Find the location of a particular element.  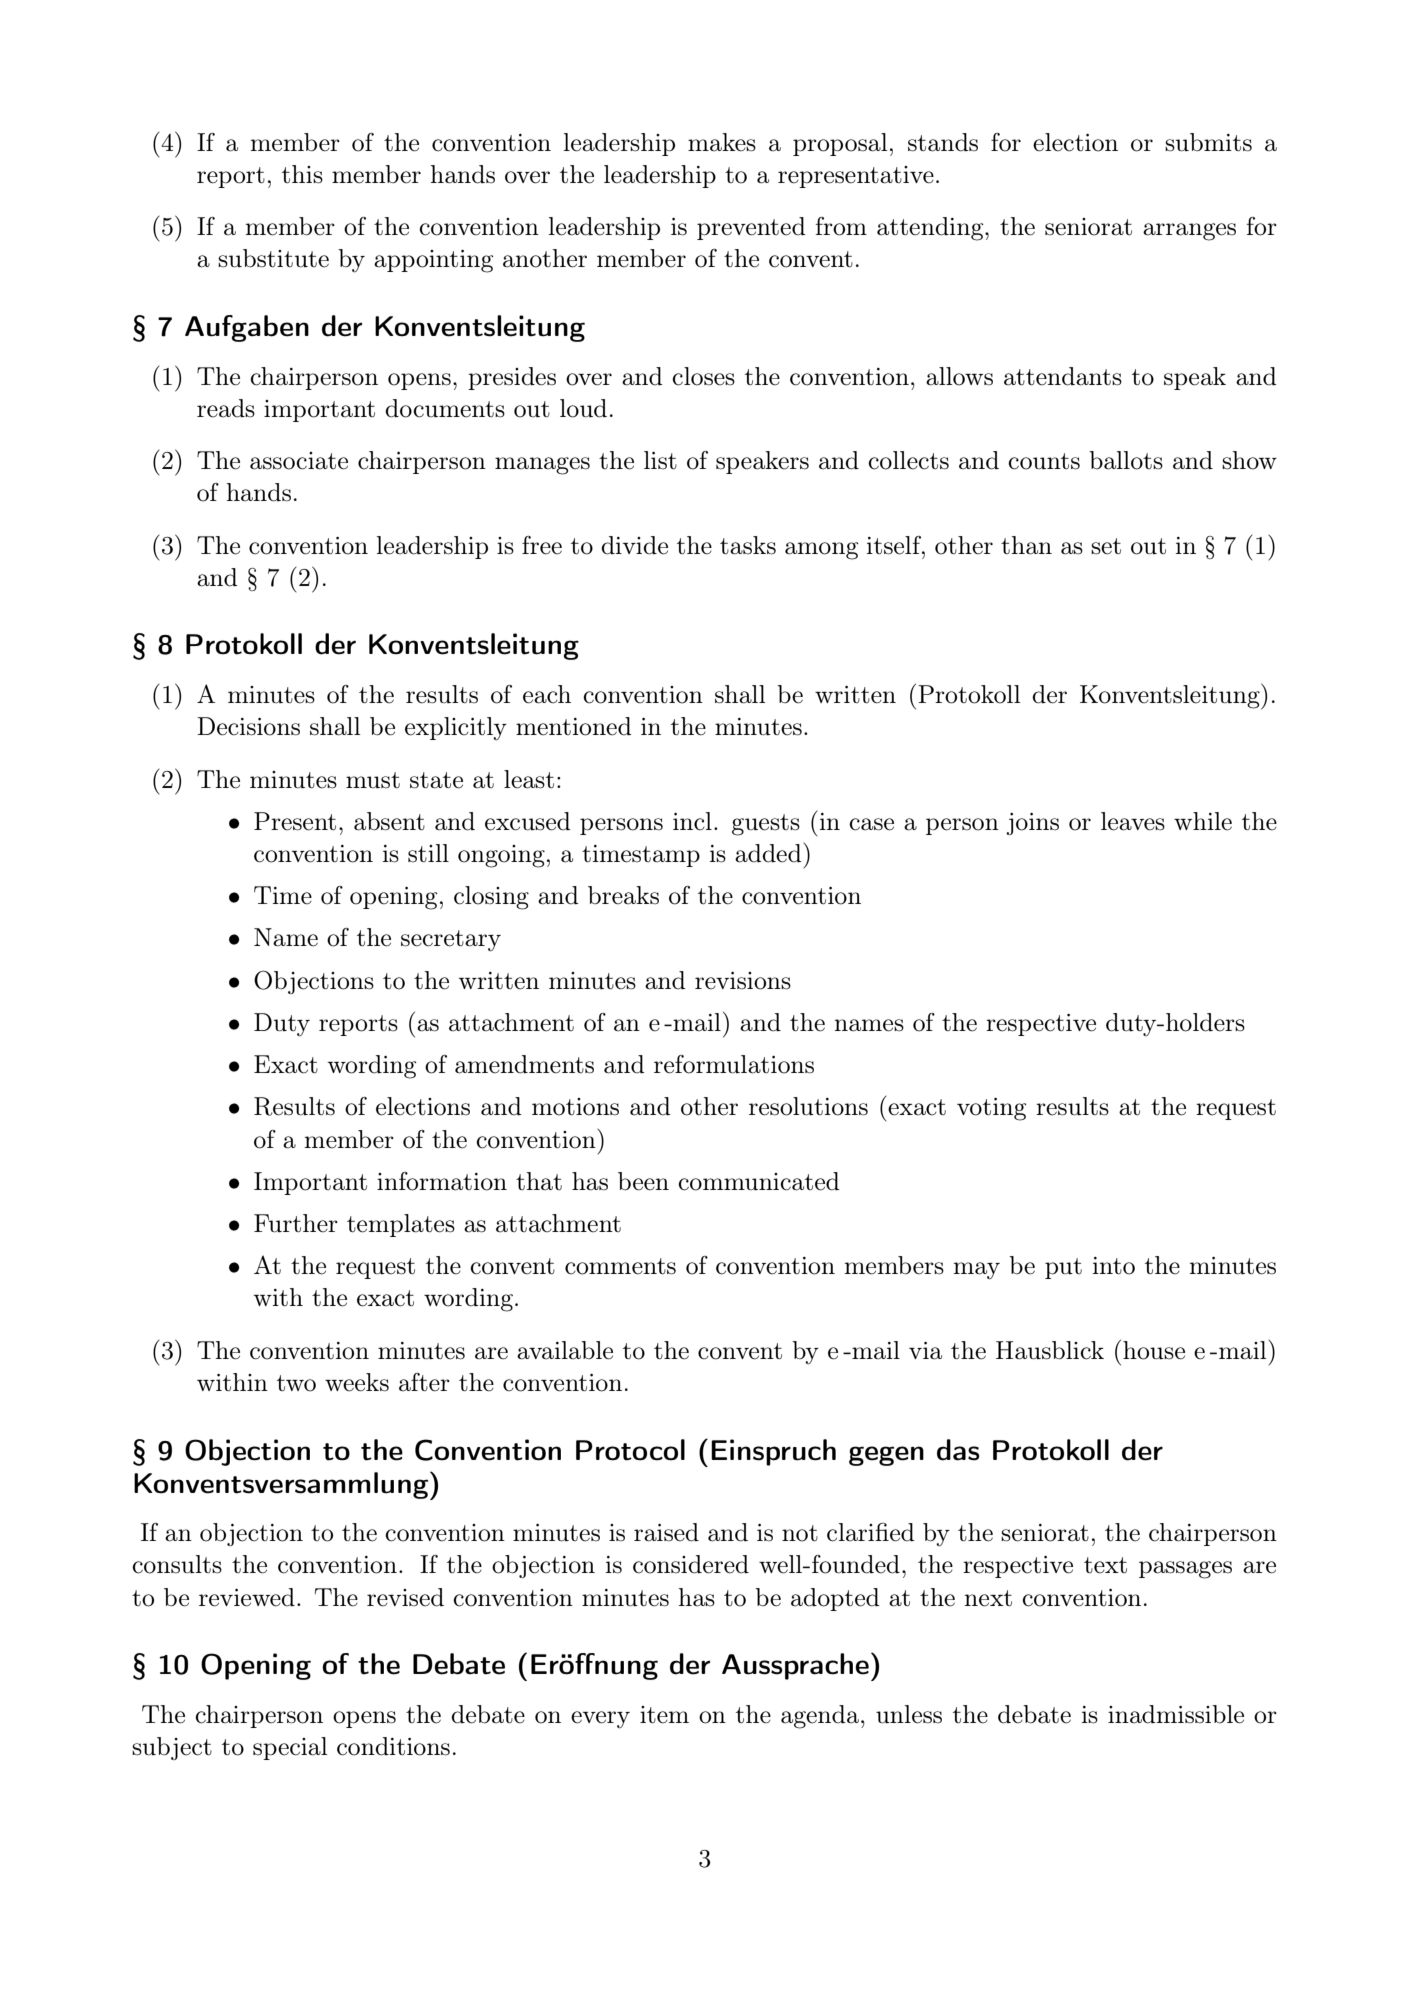

leaves is located at coordinates (1133, 821).
